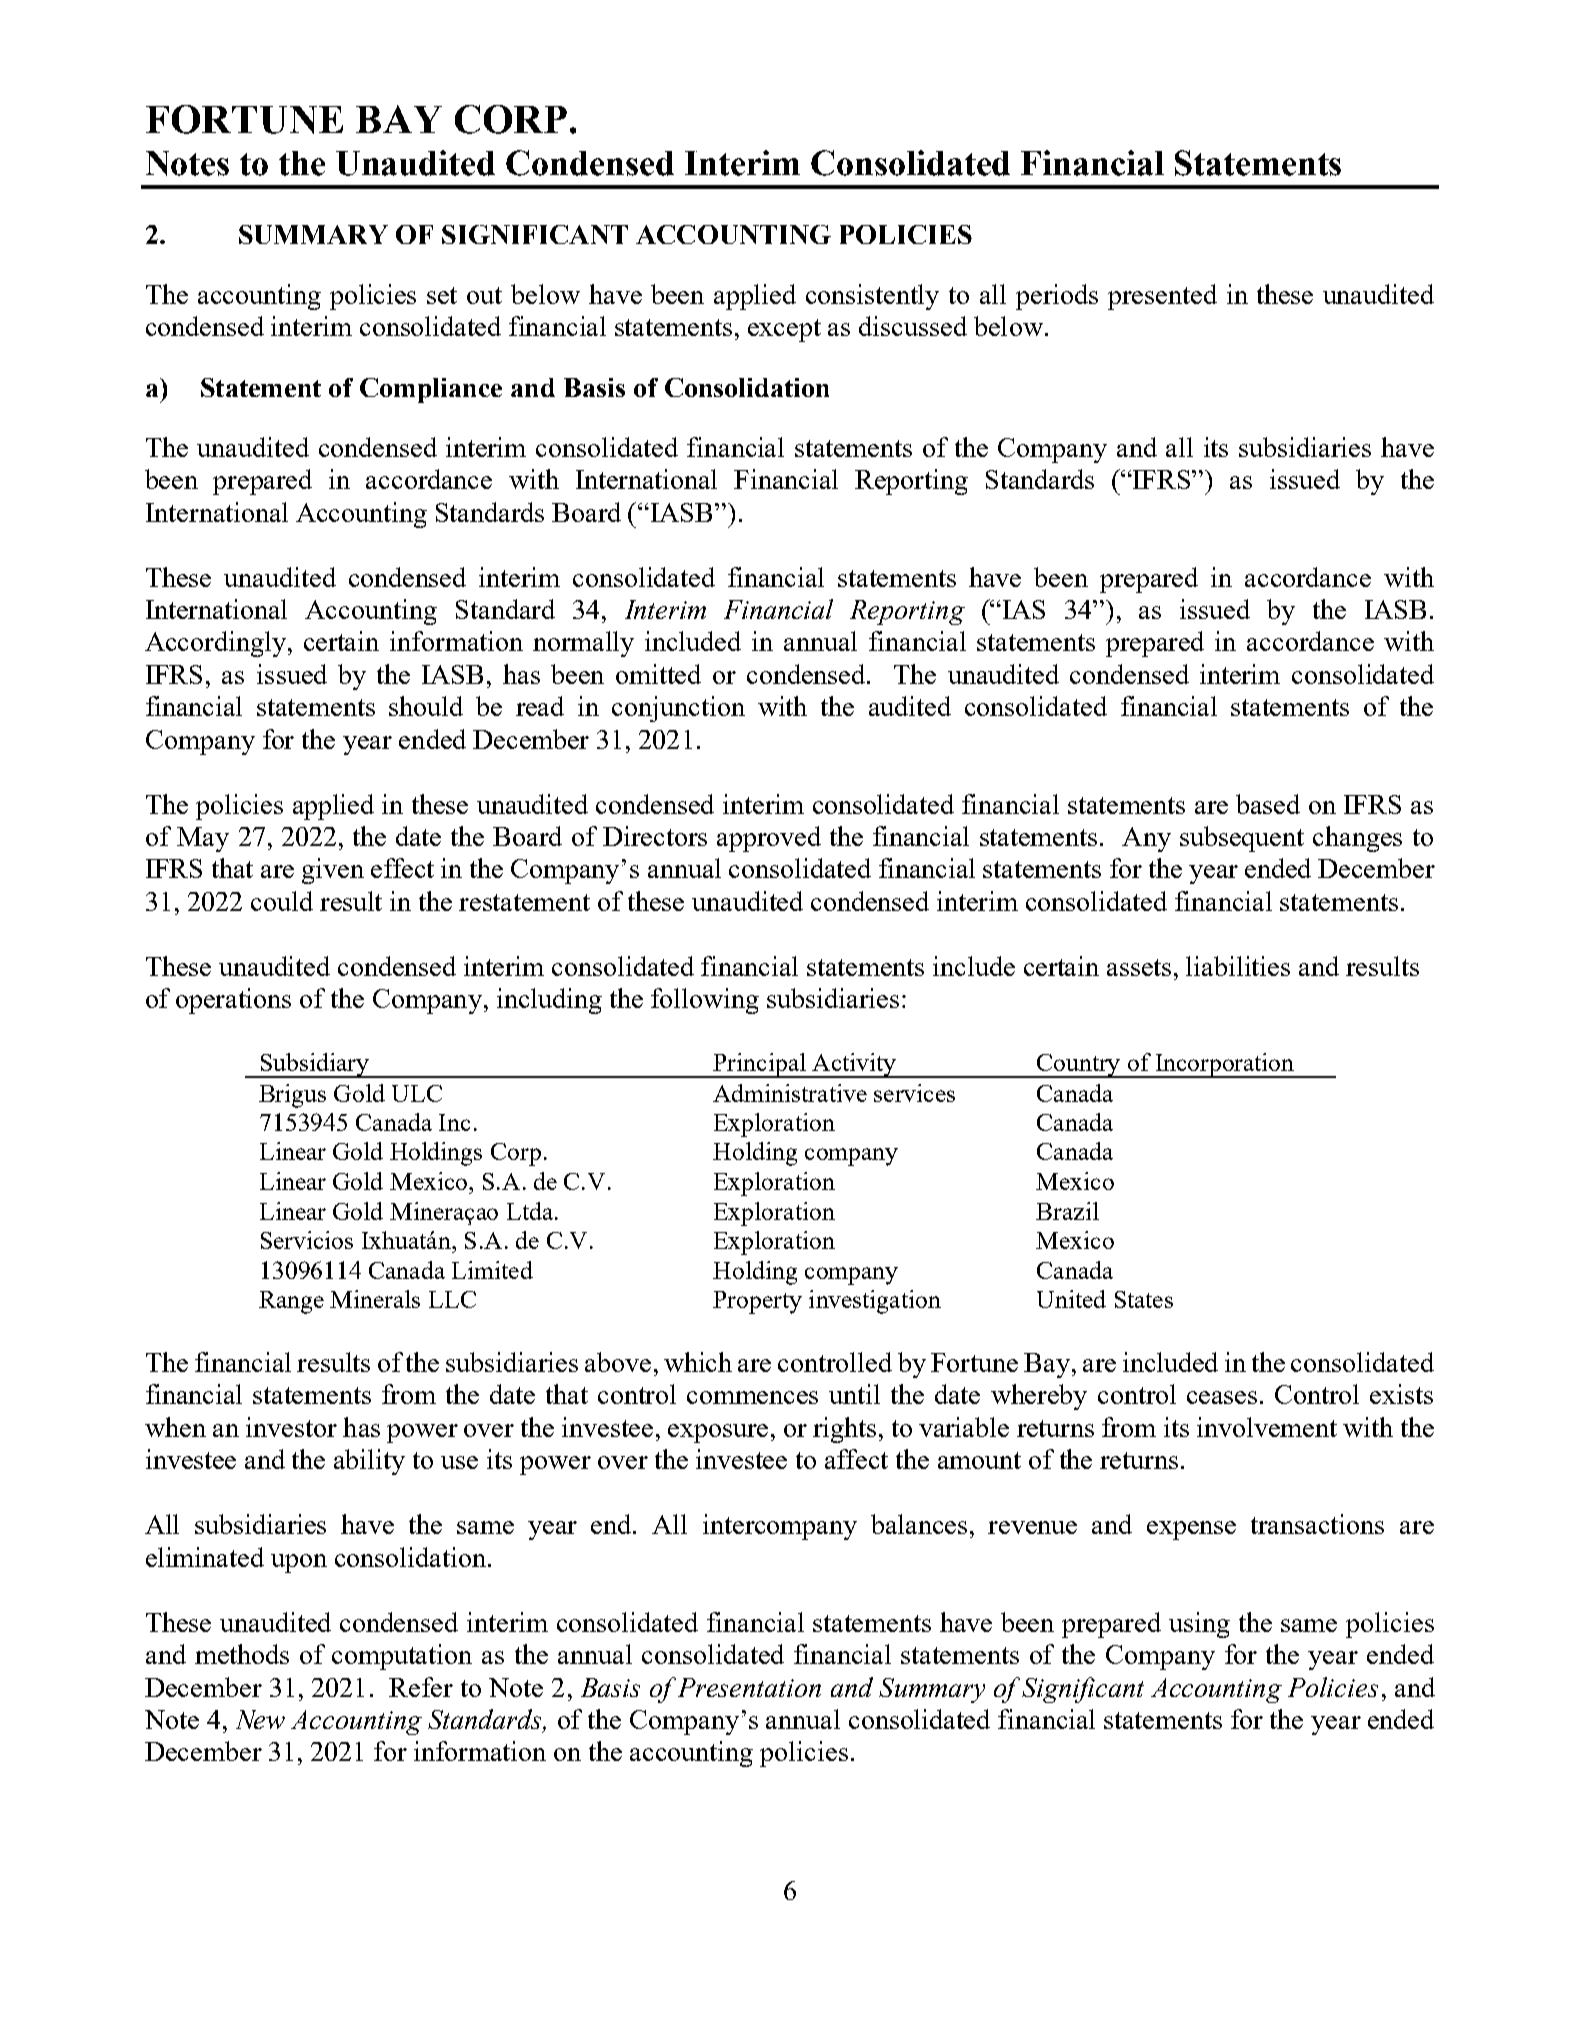 This screenshot has width=1569, height=2031. I want to click on Presentation, so click(749, 1687).
